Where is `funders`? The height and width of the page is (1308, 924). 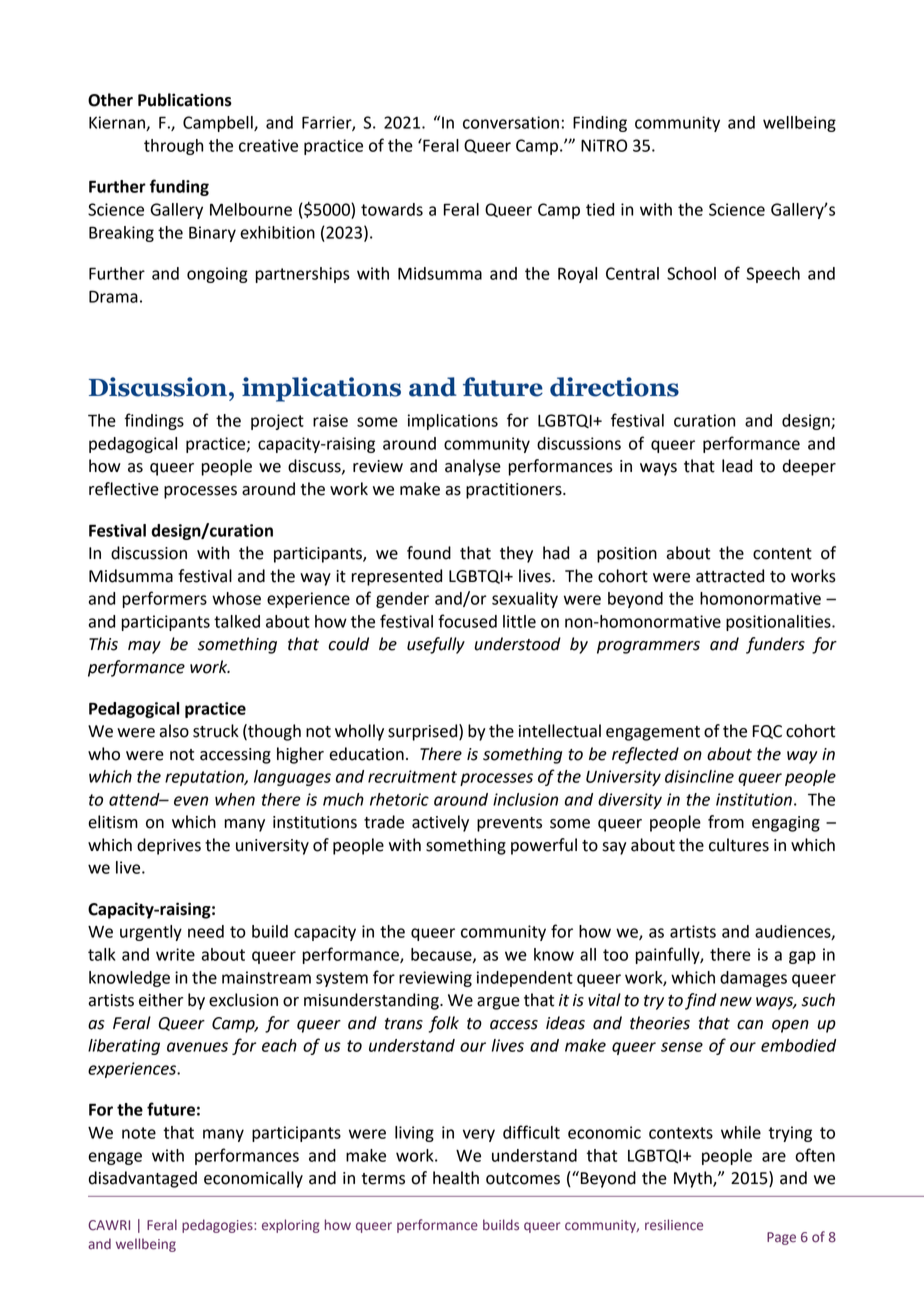
funders is located at coordinates (775, 645).
